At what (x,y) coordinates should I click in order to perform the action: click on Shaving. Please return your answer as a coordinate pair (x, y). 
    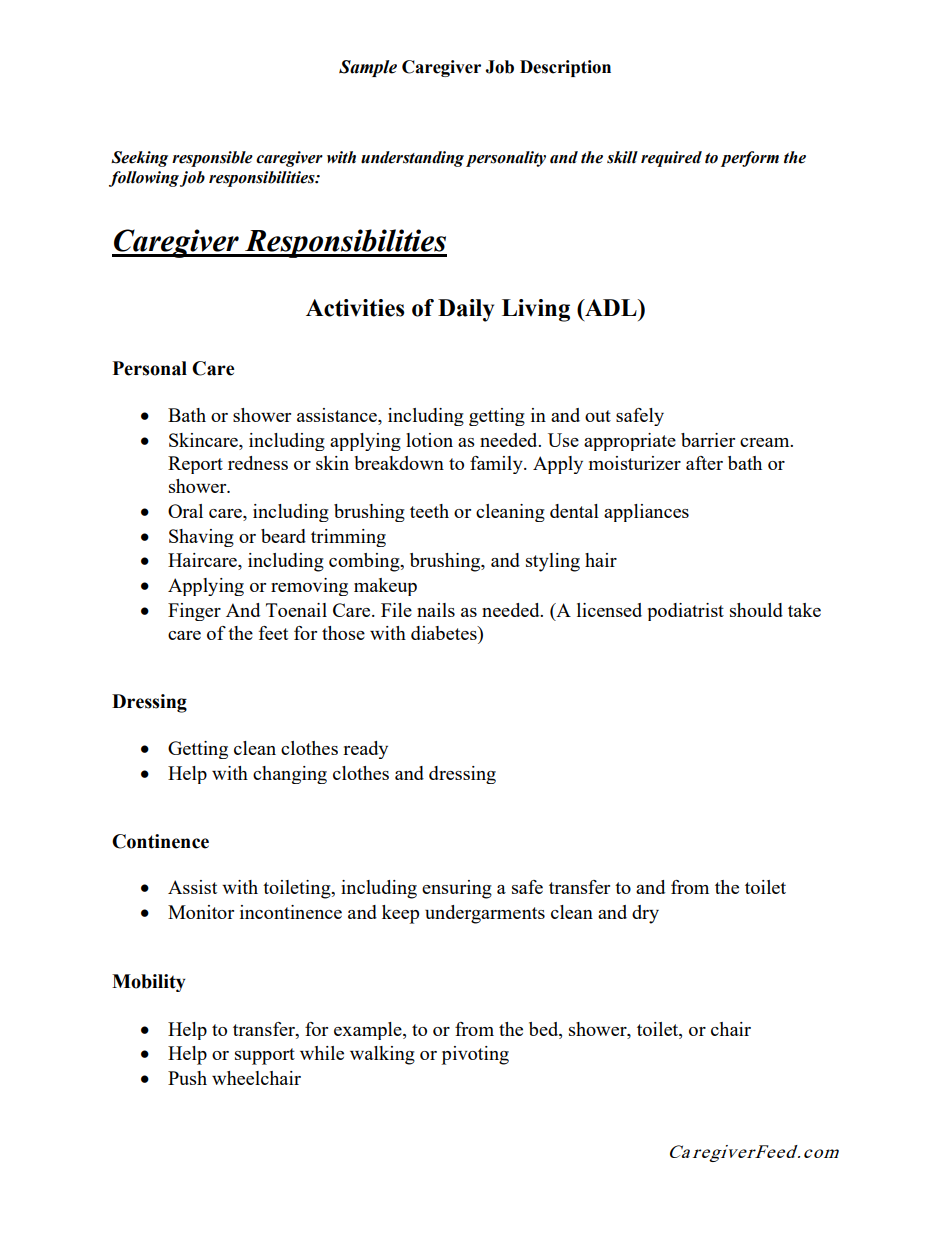
    Looking at the image, I should click on (201, 538).
